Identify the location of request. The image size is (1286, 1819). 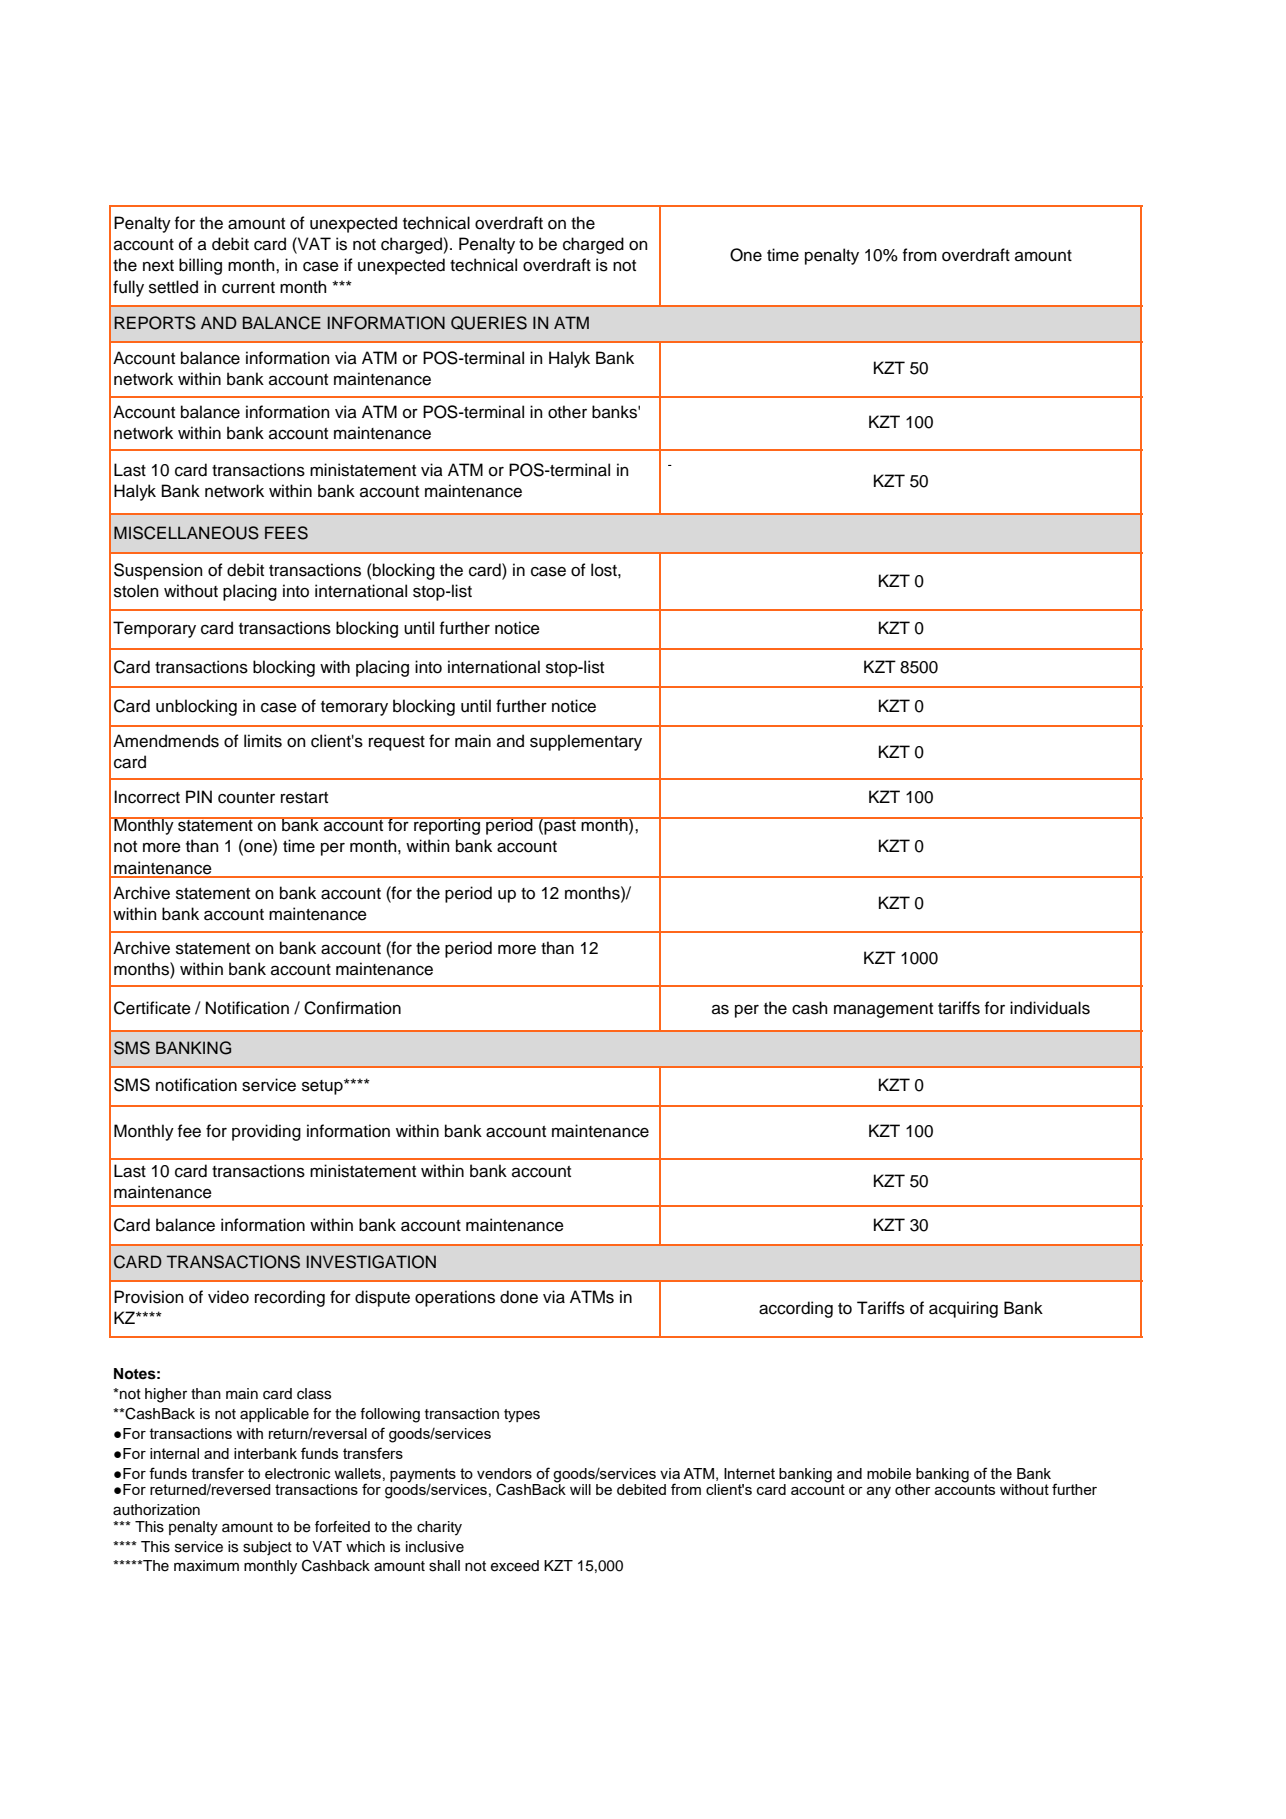
(397, 743).
